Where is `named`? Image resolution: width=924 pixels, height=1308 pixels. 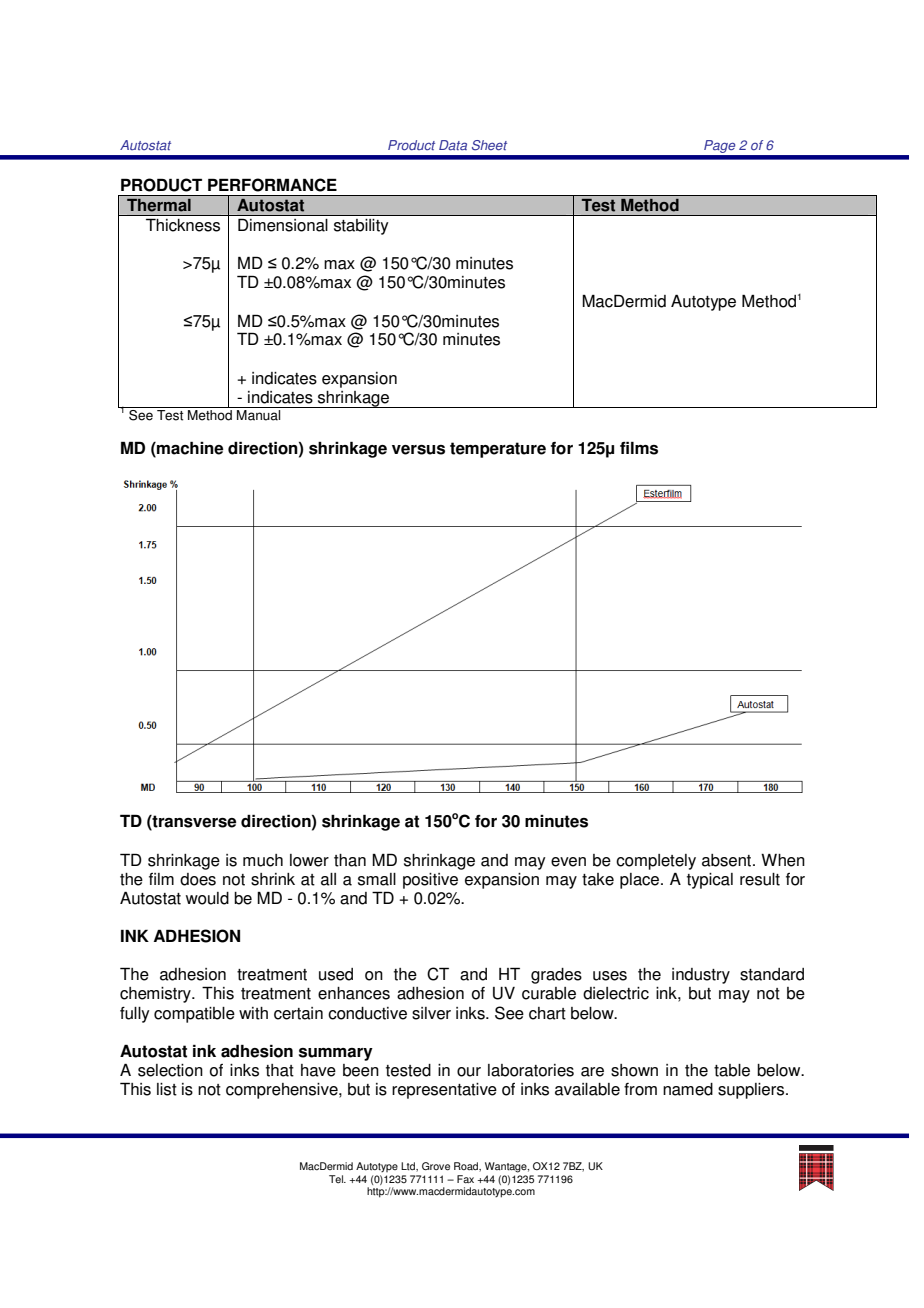
named is located at coordinates (688, 1089).
